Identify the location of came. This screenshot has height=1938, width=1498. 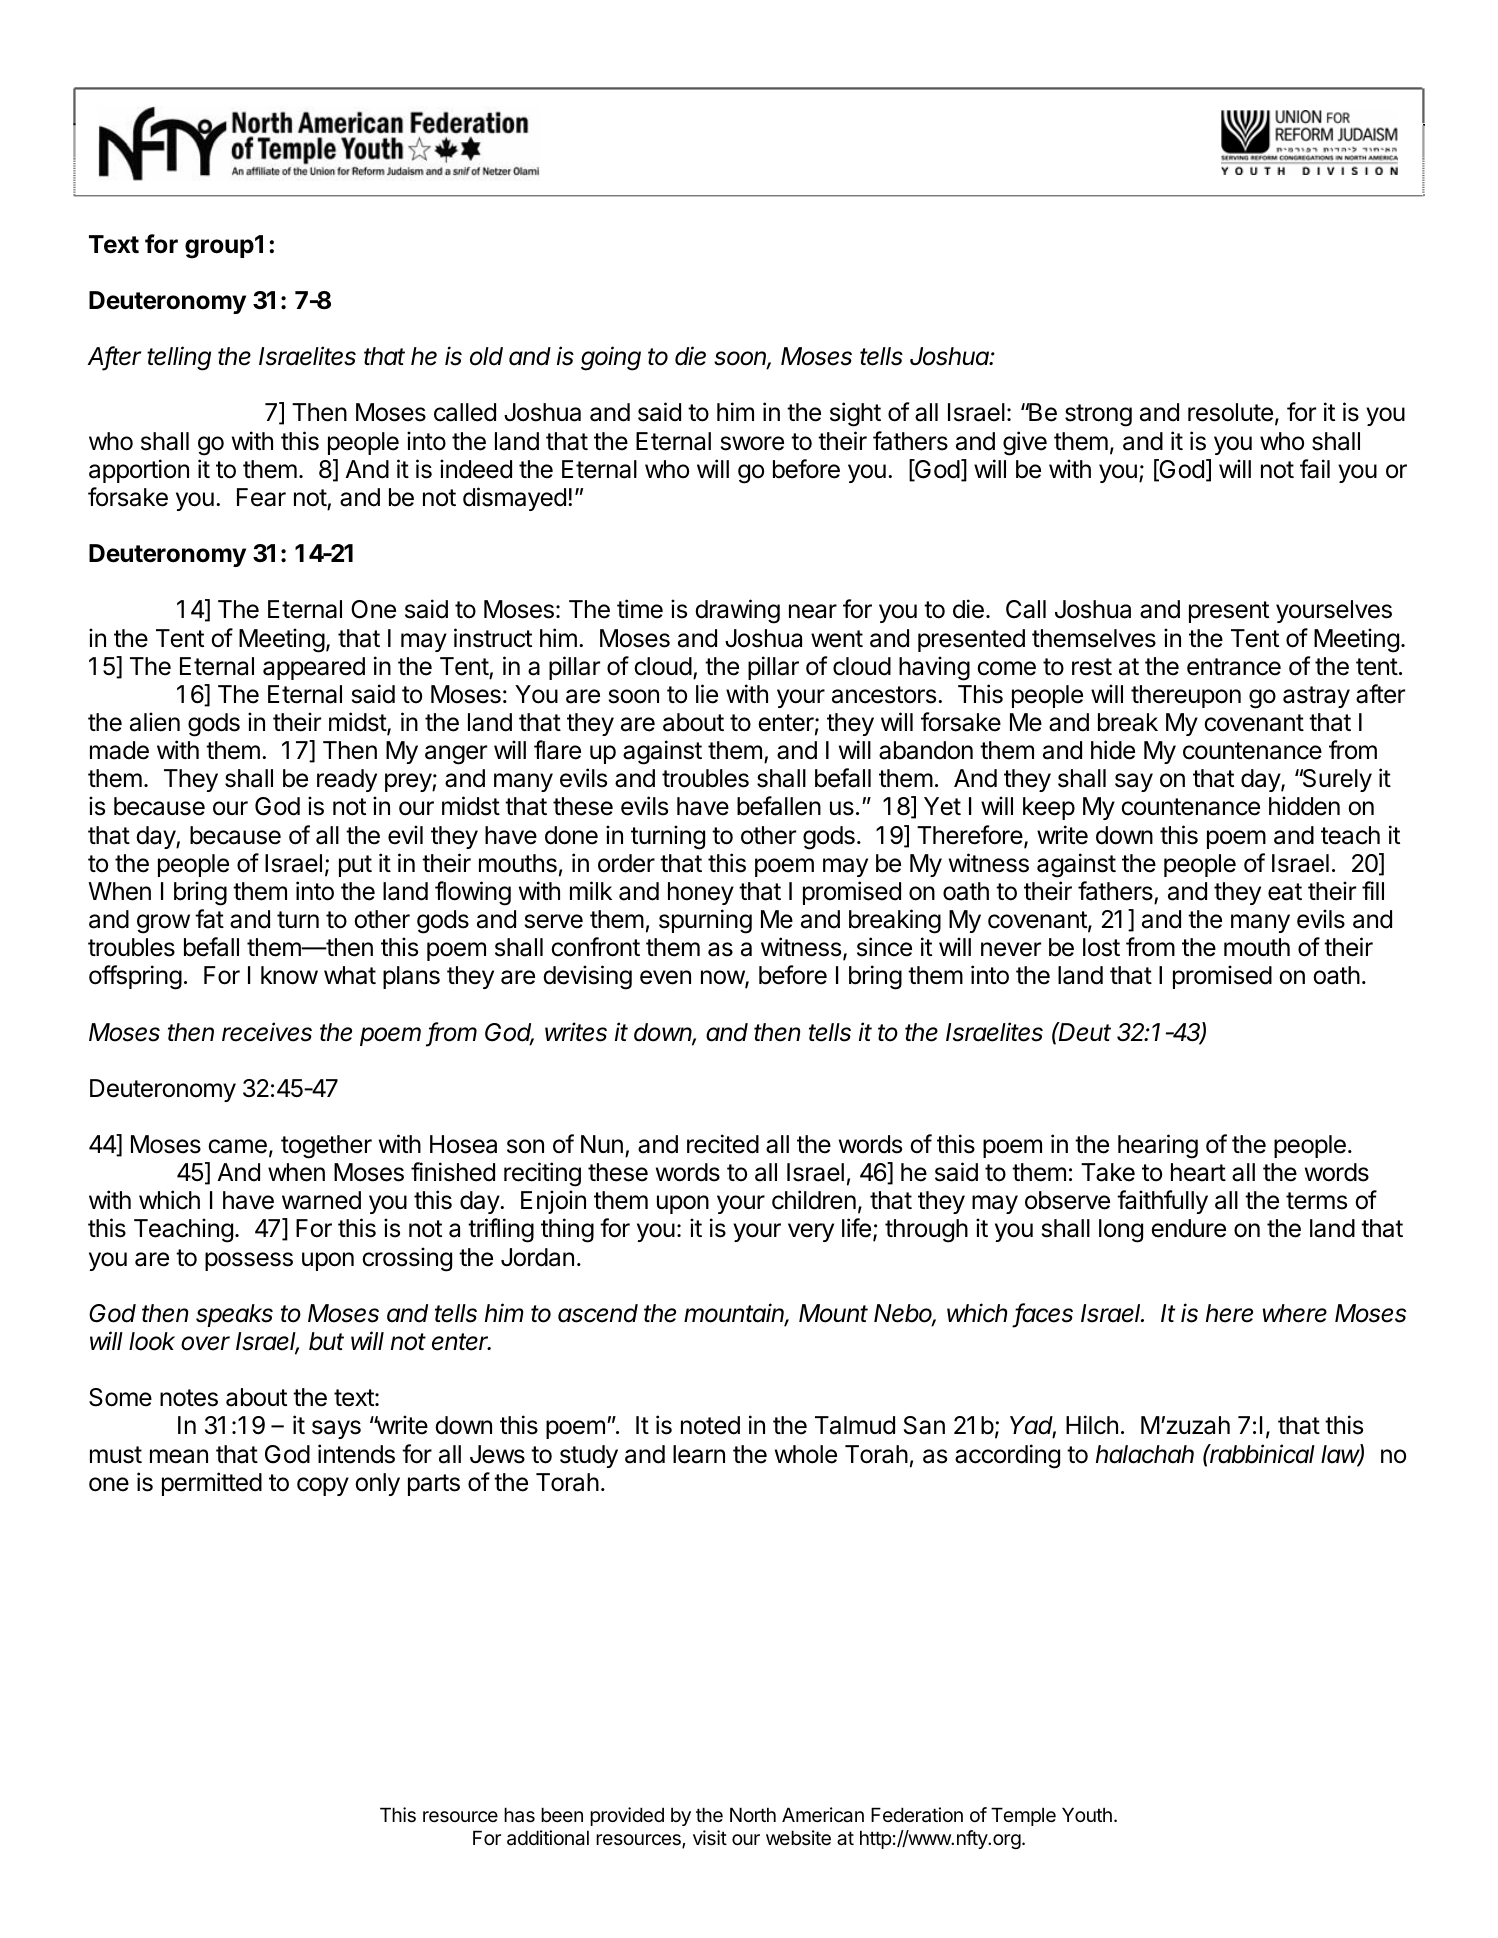
(237, 1146).
